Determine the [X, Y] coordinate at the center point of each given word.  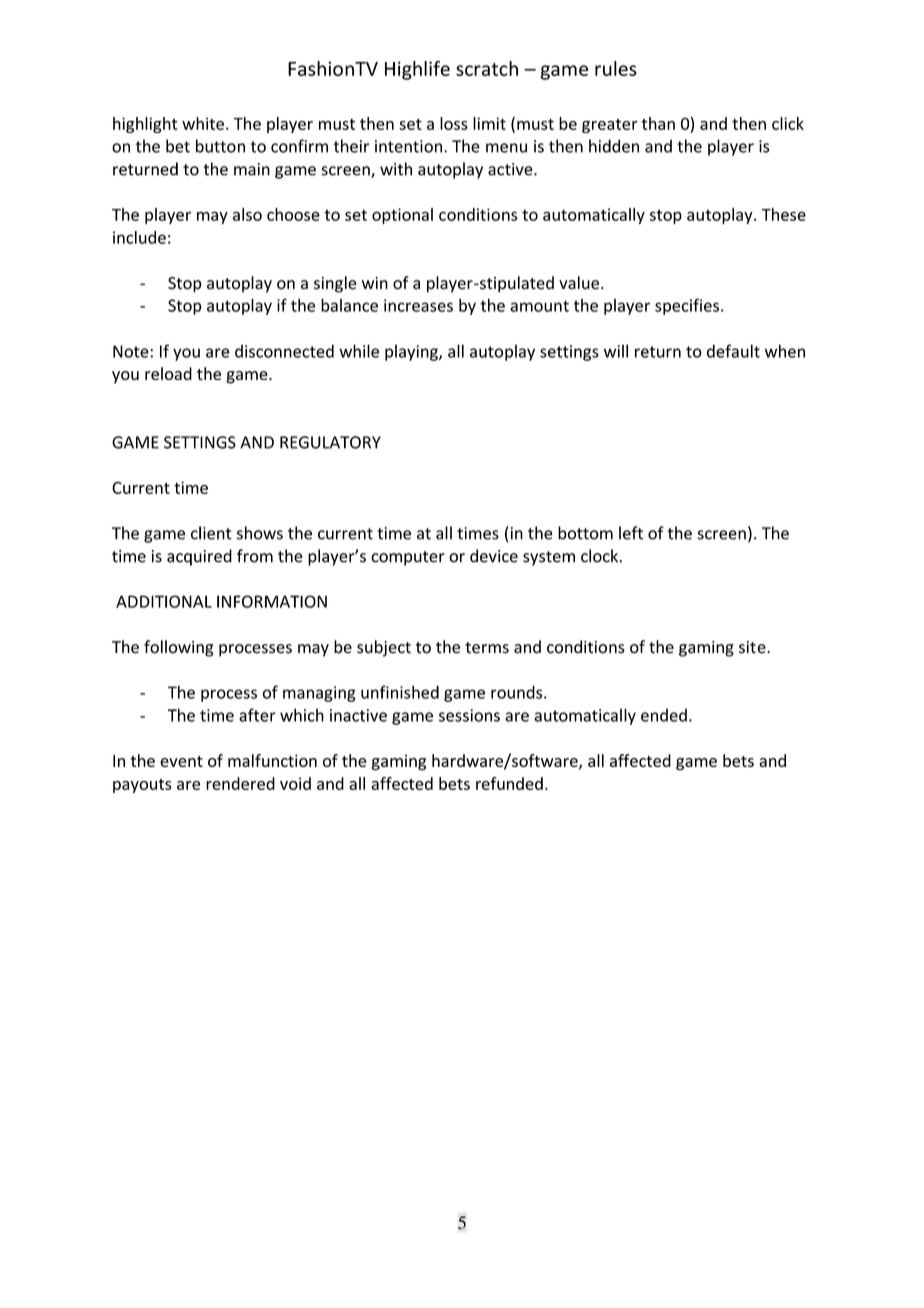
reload [168, 373]
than [658, 123]
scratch [487, 68]
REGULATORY [330, 442]
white [203, 123]
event [181, 761]
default [733, 351]
